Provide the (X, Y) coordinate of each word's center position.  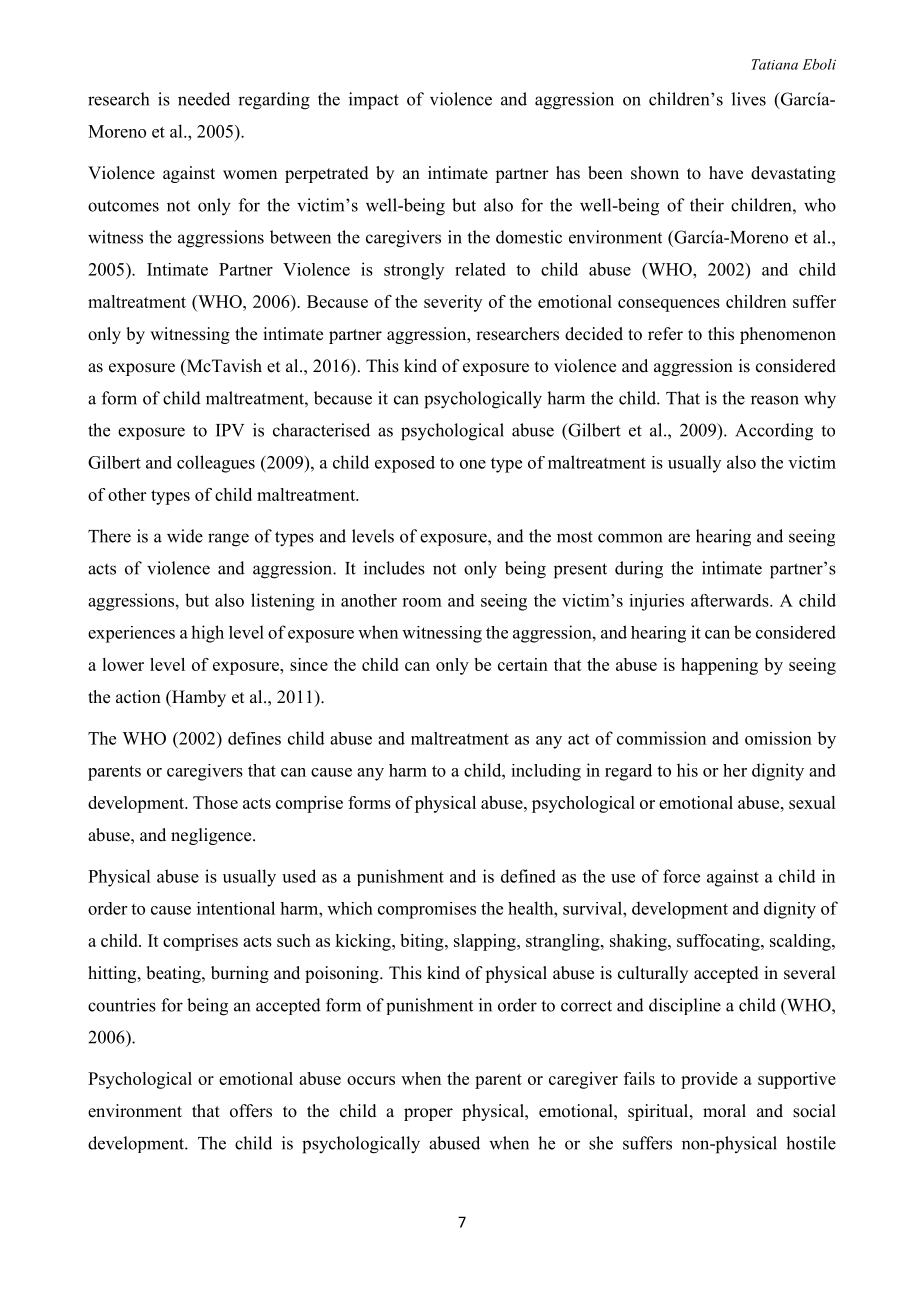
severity (453, 303)
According (774, 432)
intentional (236, 908)
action (138, 697)
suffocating (719, 942)
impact (374, 101)
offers (251, 1111)
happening (719, 666)
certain (523, 664)
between (300, 237)
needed (204, 99)
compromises (427, 910)
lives (749, 99)
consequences (669, 305)
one (473, 464)
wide (185, 536)
